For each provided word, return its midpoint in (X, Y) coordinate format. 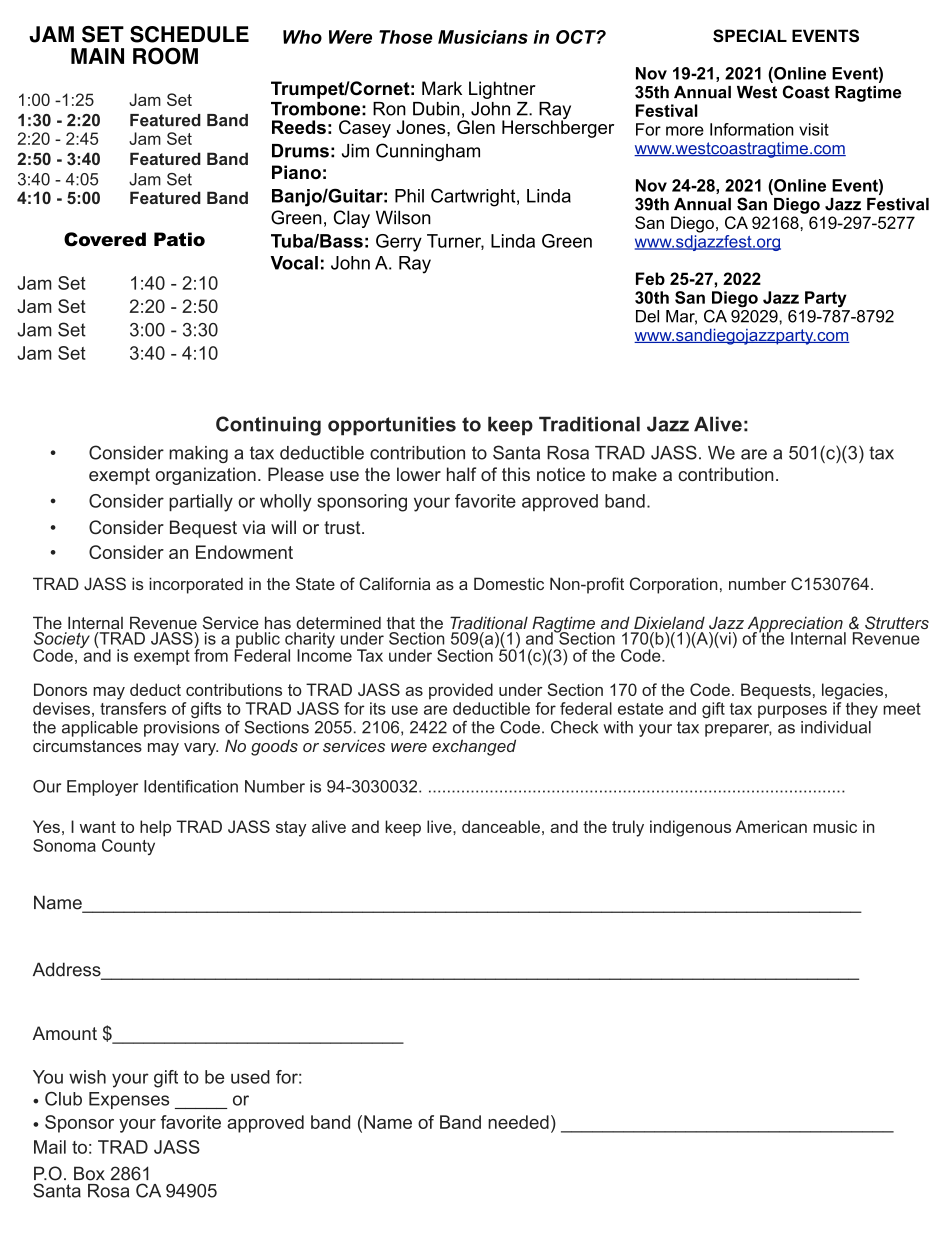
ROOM (165, 56)
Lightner (502, 90)
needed (518, 1122)
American (771, 826)
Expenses (129, 1100)
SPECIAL (750, 36)
